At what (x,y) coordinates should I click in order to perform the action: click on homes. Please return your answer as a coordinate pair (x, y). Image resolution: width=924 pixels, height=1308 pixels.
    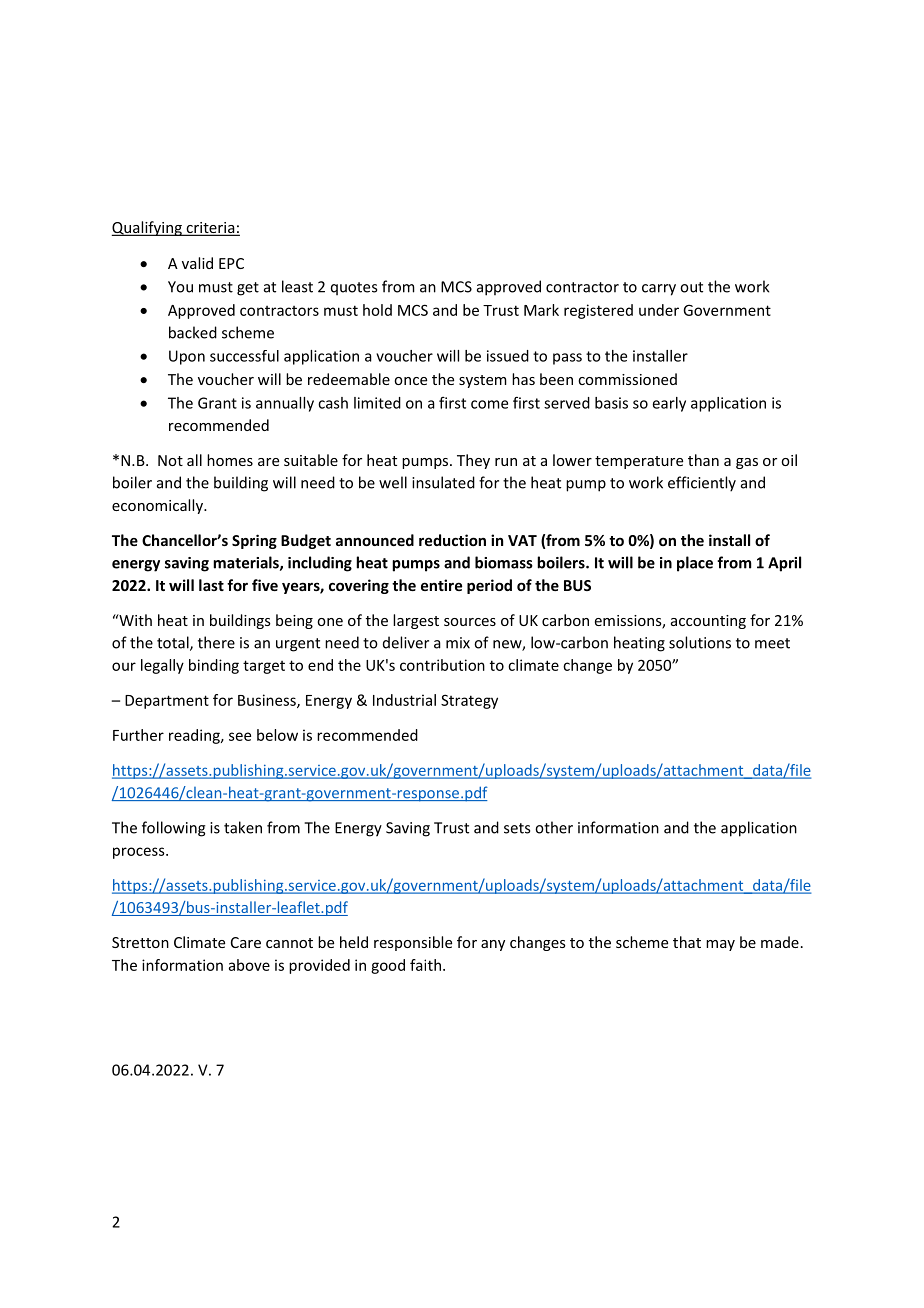
    Looking at the image, I should click on (230, 460).
